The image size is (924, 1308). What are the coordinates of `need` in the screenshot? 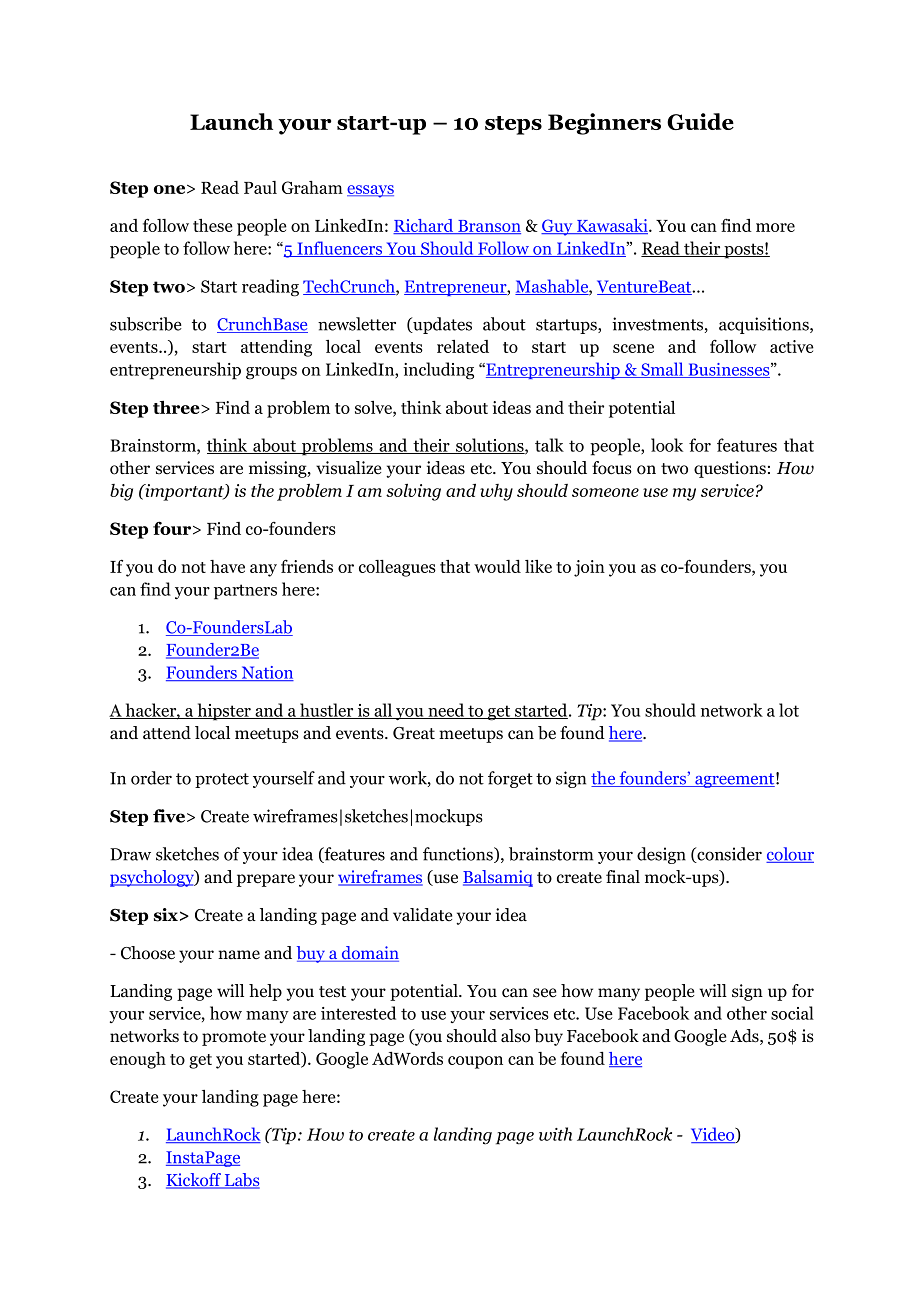 It's located at (446, 711).
